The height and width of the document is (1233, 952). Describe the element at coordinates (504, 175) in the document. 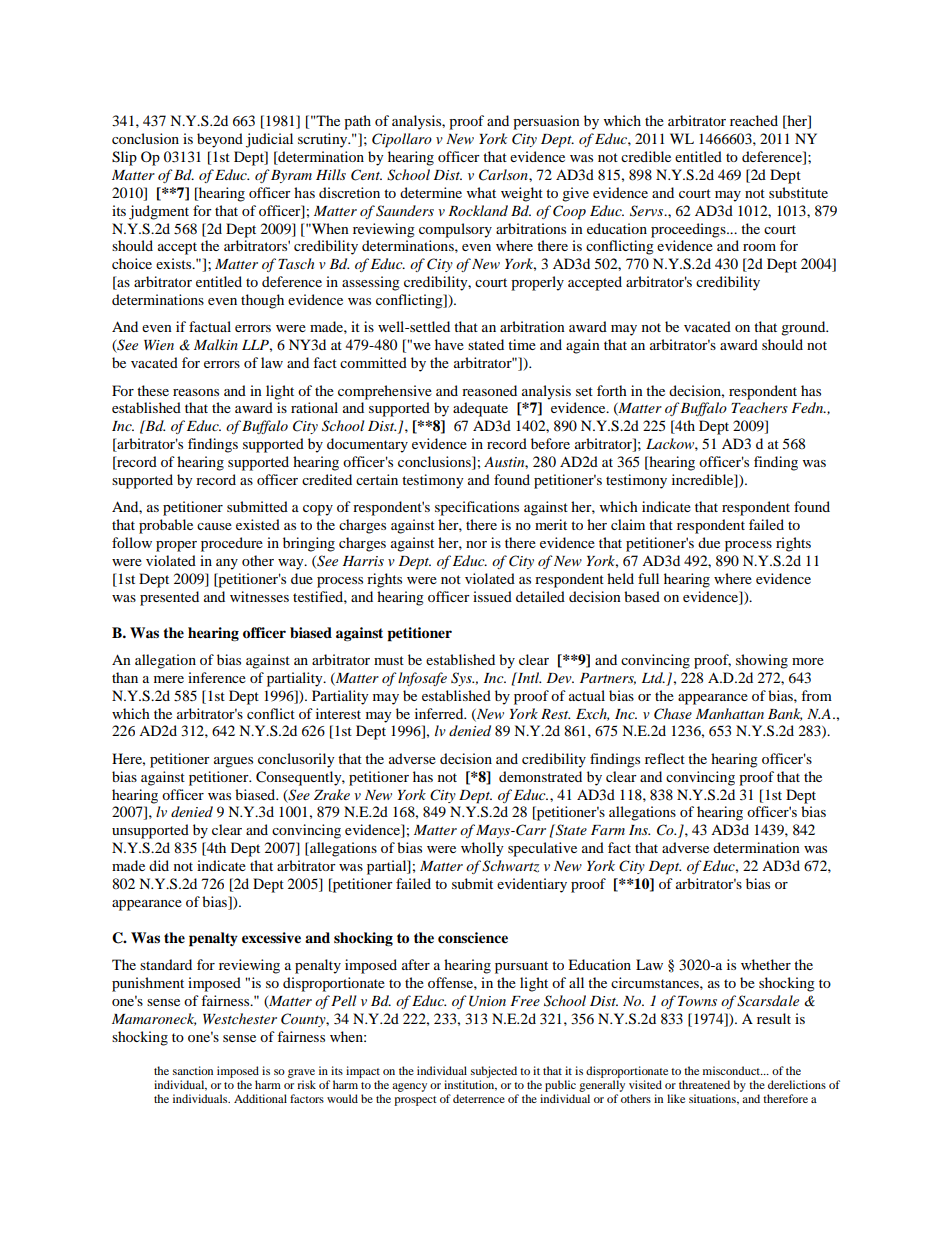

I see `Carlson` at that location.
